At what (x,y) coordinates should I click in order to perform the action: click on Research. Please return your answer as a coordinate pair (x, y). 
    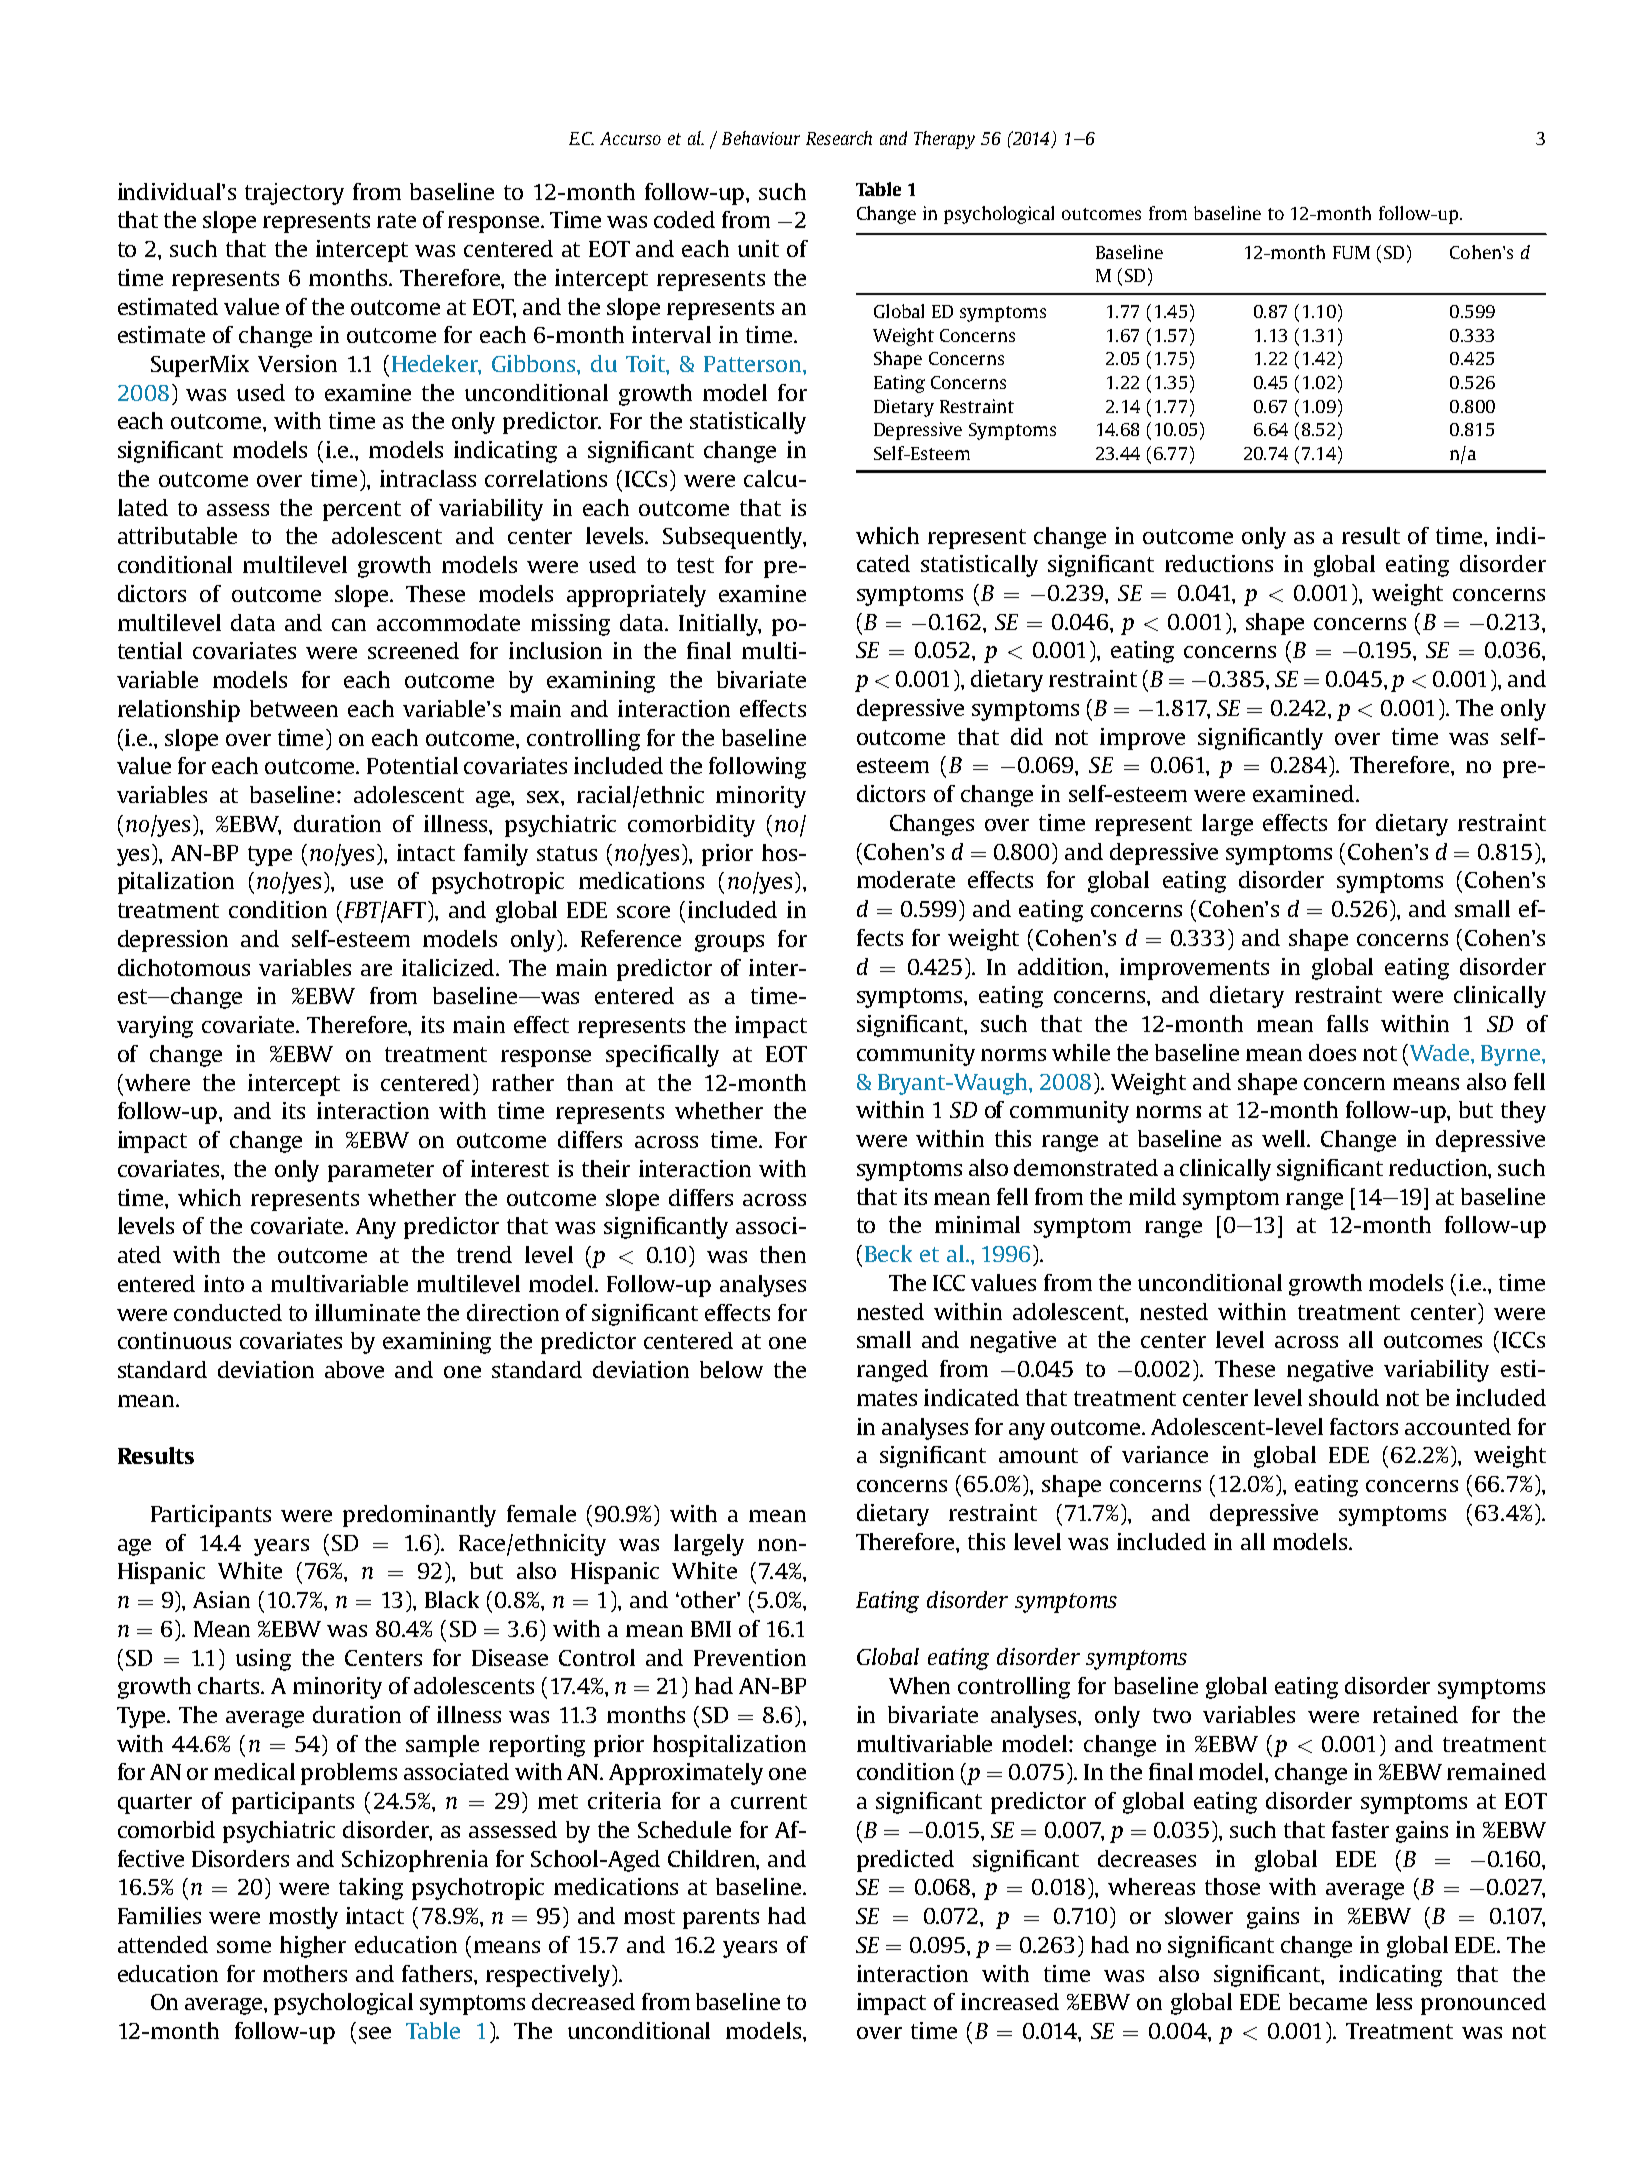
    Looking at the image, I should click on (839, 138).
